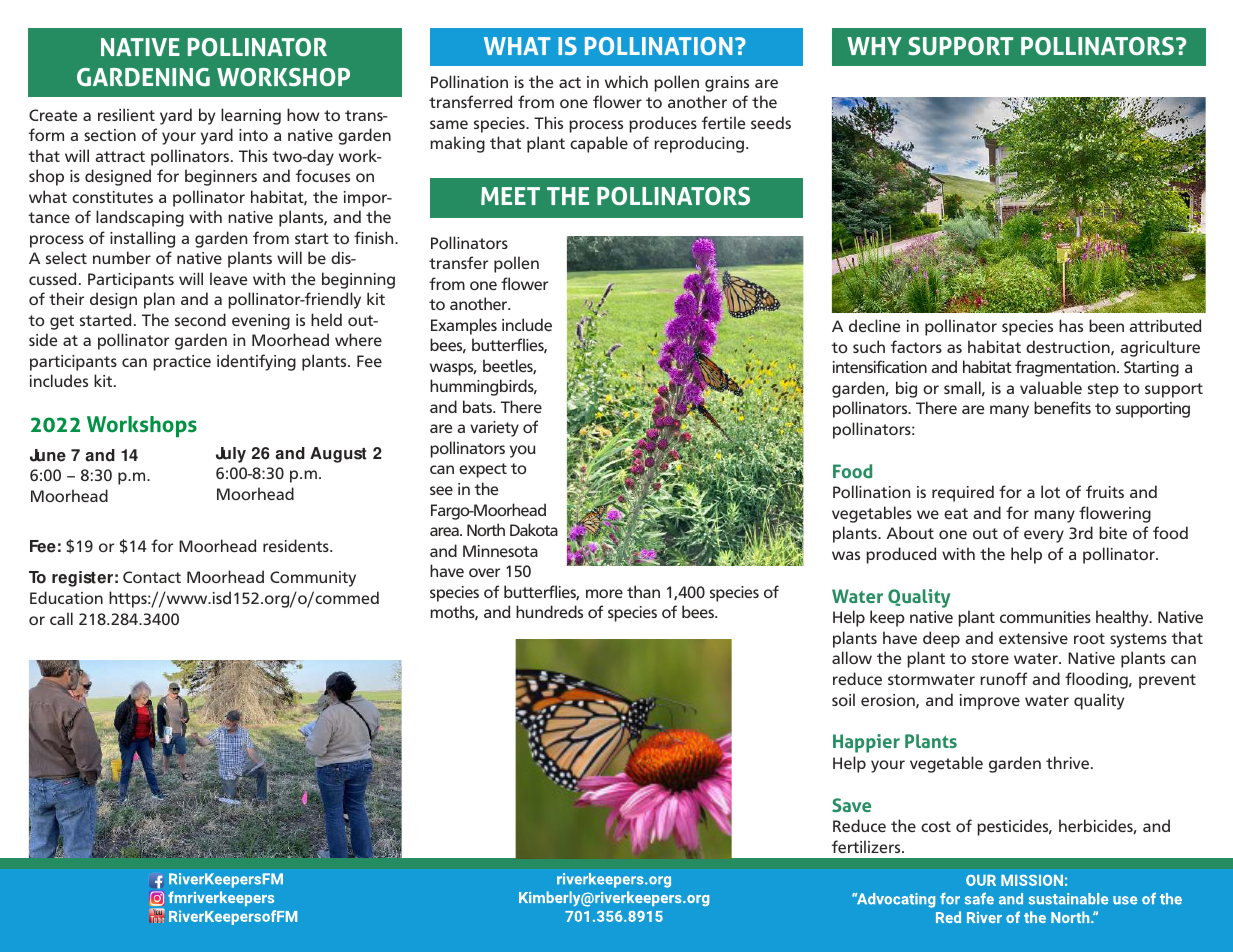  Describe the element at coordinates (494, 429) in the screenshot. I see `variety` at that location.
